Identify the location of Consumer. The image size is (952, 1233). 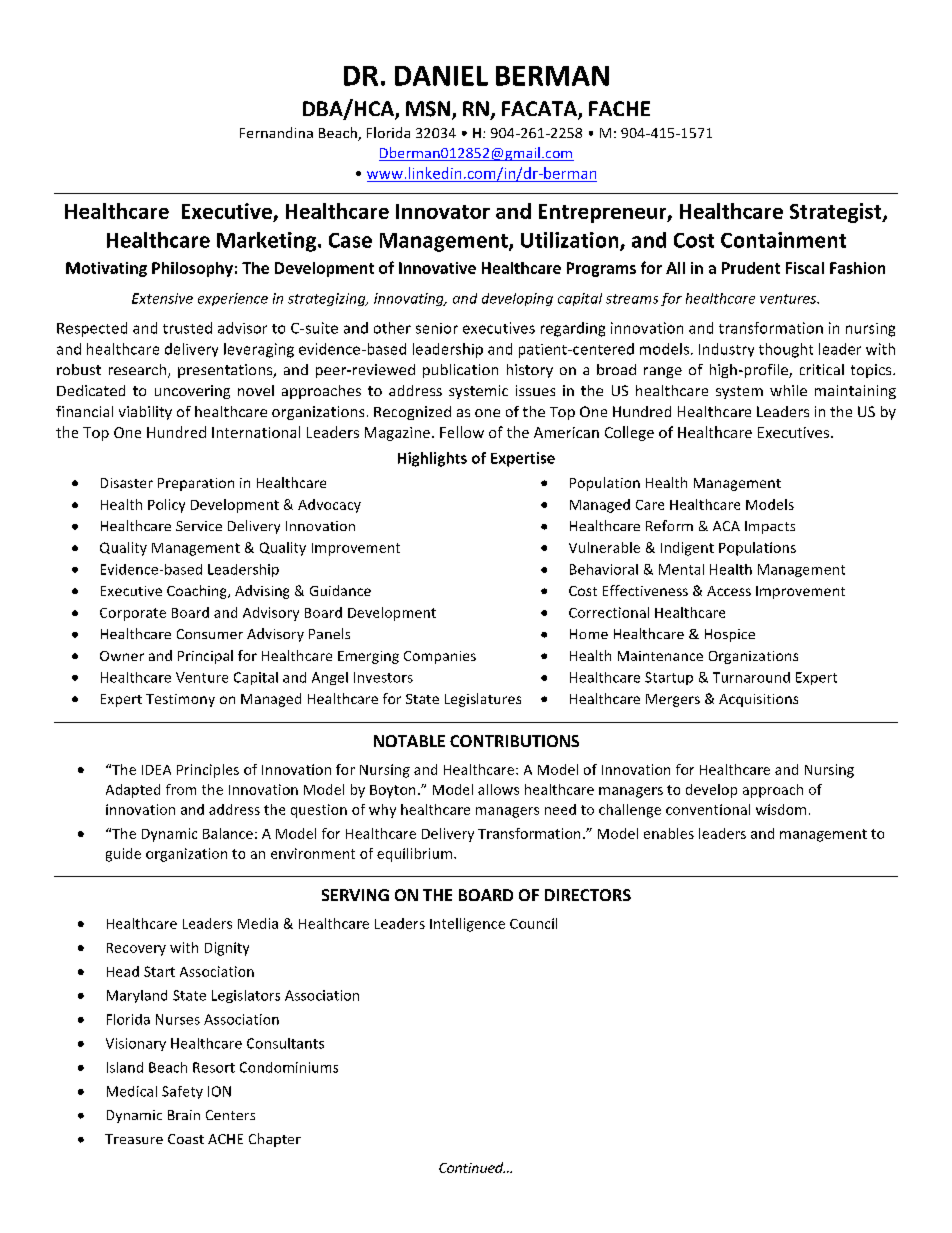
(210, 634).
